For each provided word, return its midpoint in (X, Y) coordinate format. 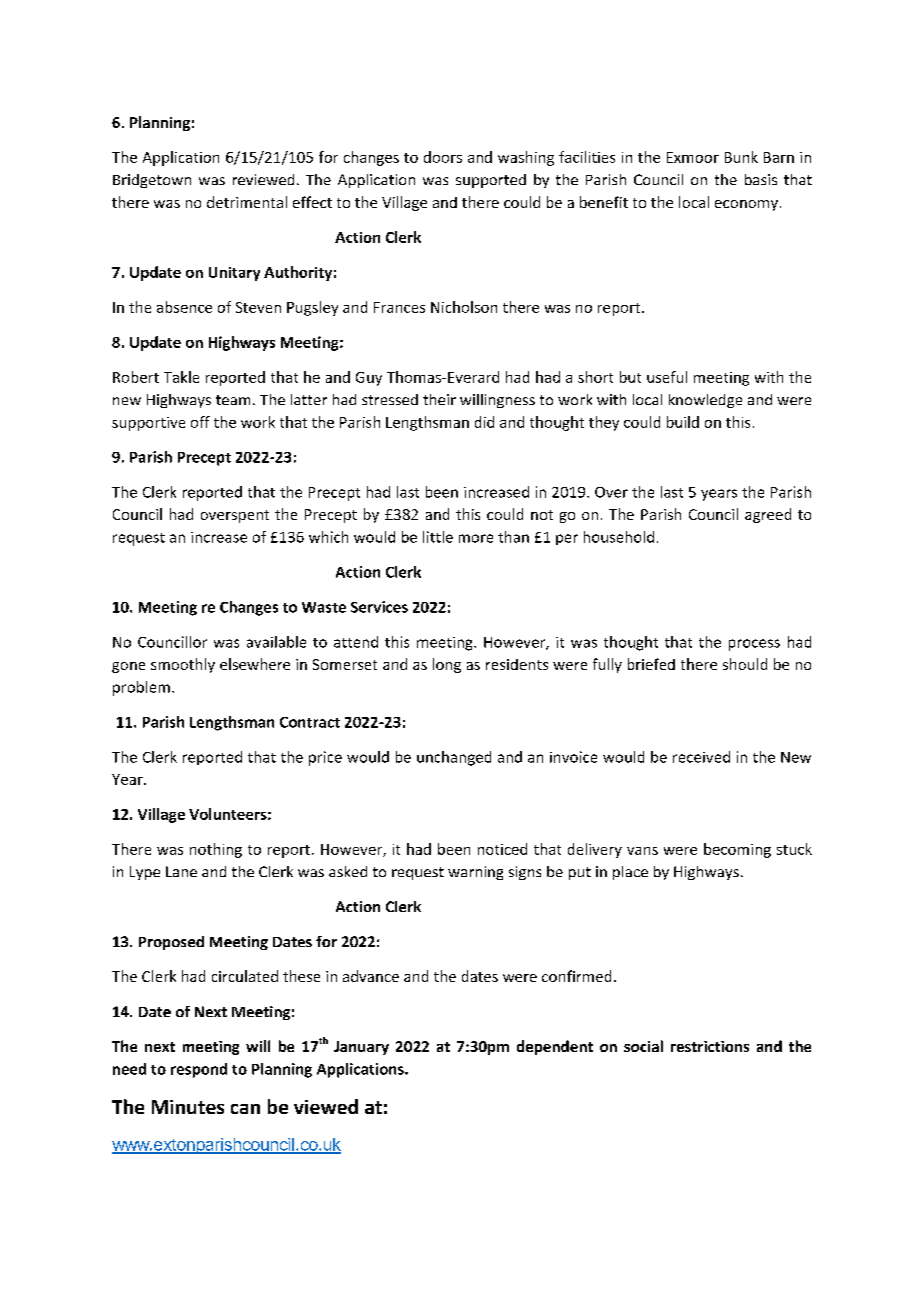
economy (746, 205)
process (754, 645)
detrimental (247, 202)
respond (199, 1070)
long (447, 665)
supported (491, 181)
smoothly (183, 665)
